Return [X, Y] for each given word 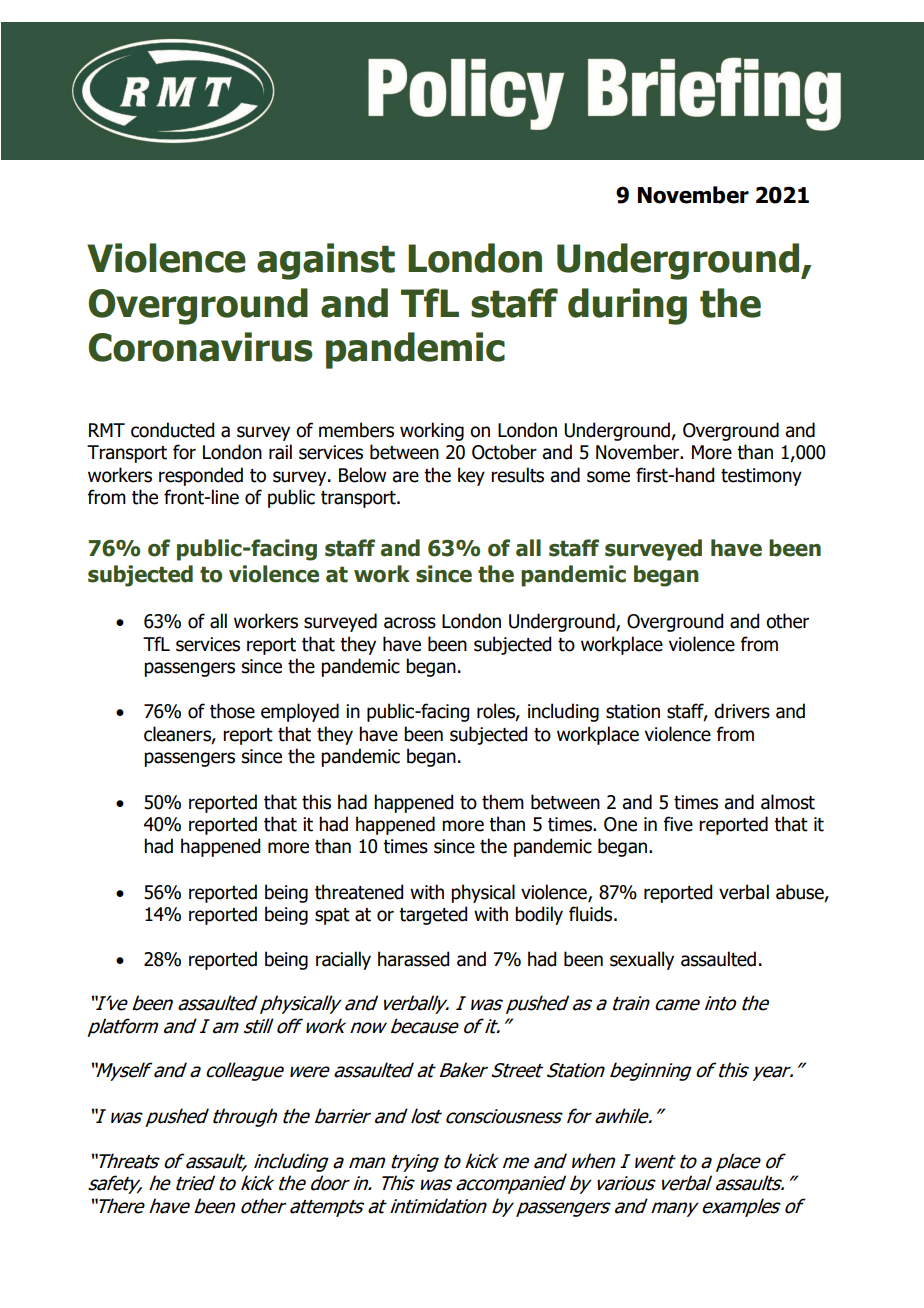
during [627, 306]
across [410, 623]
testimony [761, 477]
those [232, 711]
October [504, 452]
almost [788, 802]
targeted [433, 915]
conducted [172, 430]
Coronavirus [201, 347]
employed [300, 712]
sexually [642, 960]
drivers [742, 711]
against [326, 261]
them [503, 802]
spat [332, 916]
